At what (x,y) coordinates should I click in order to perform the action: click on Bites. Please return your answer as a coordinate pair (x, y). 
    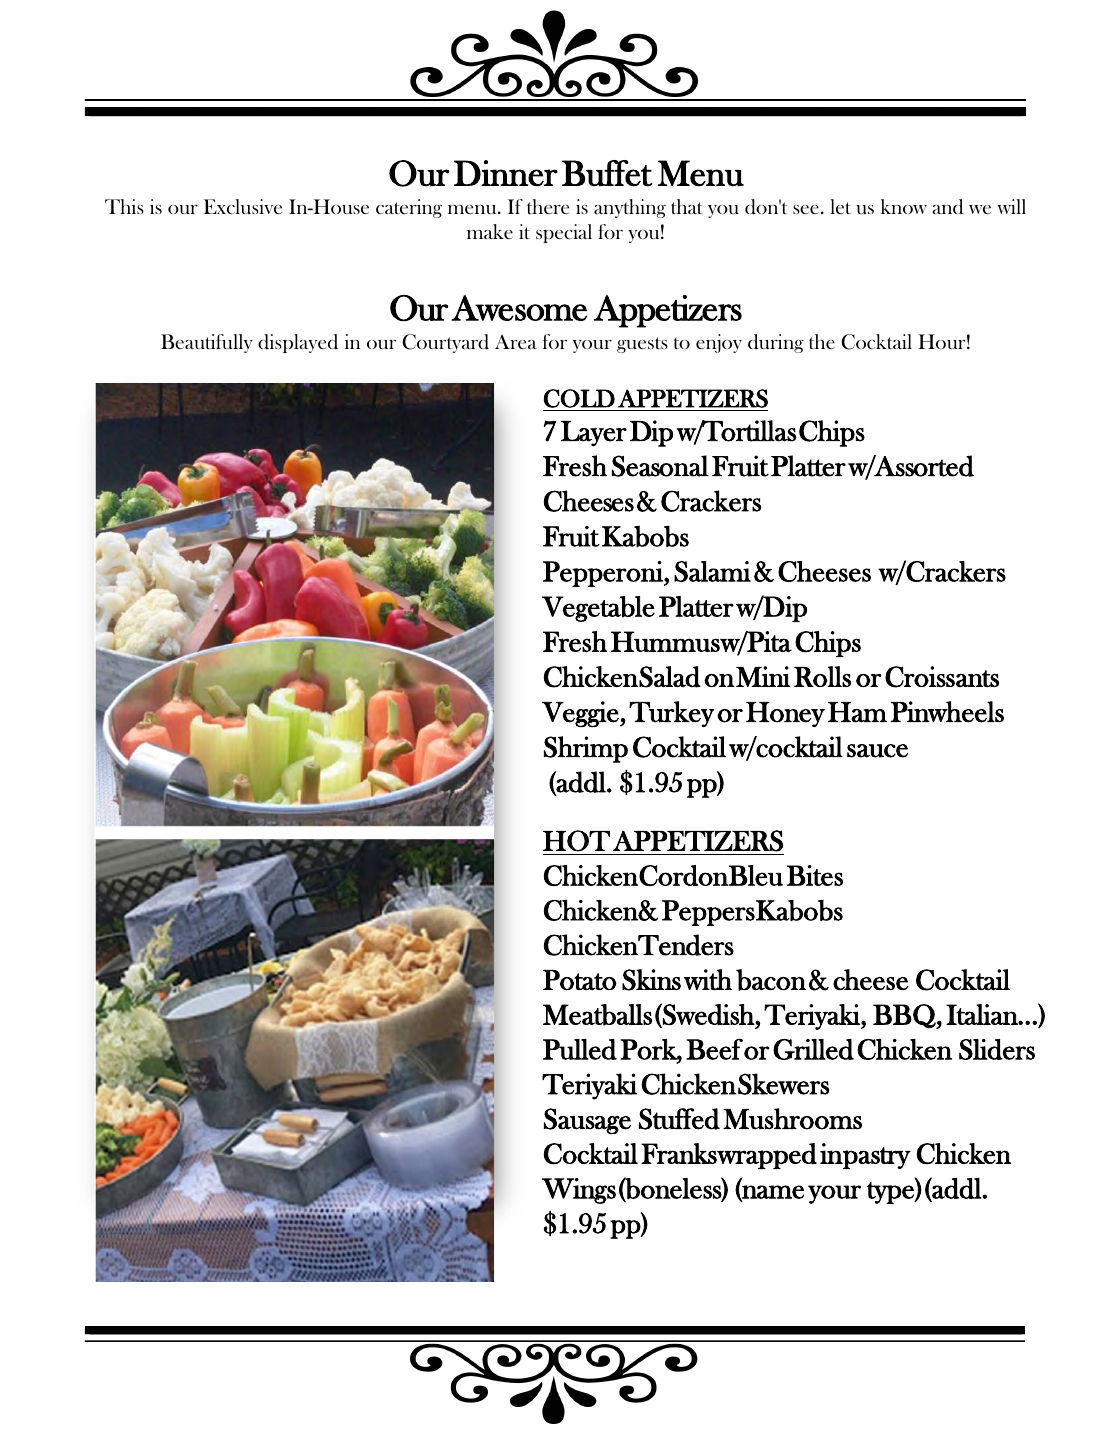
    Looking at the image, I should click on (815, 875).
